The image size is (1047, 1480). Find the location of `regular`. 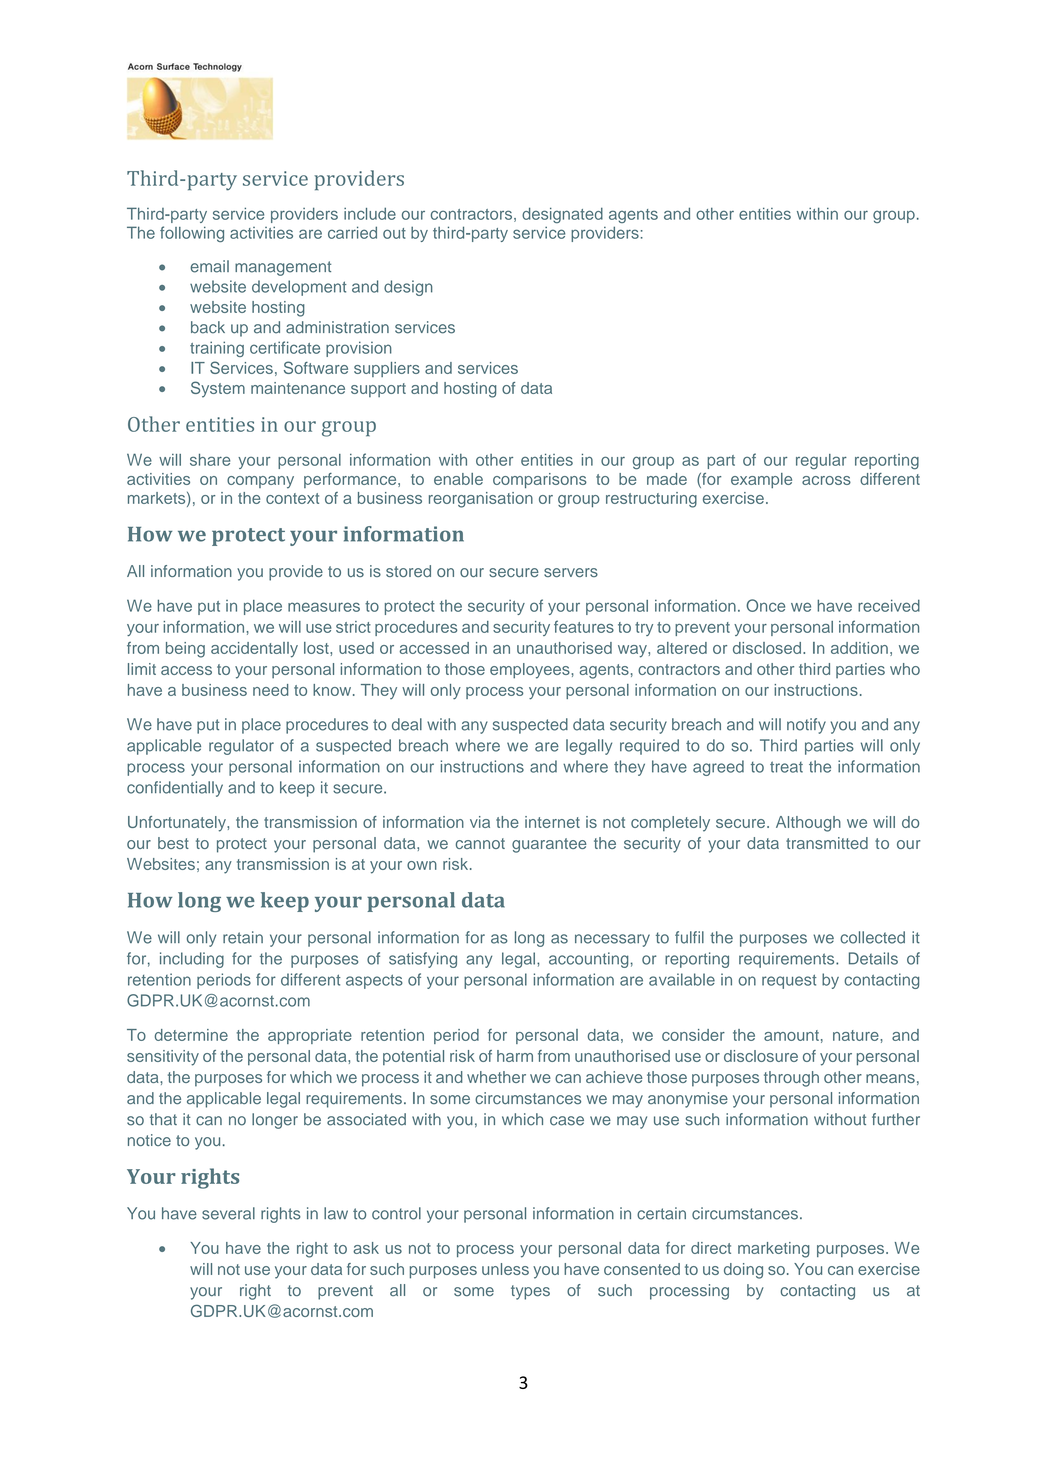

regular is located at coordinates (821, 461).
